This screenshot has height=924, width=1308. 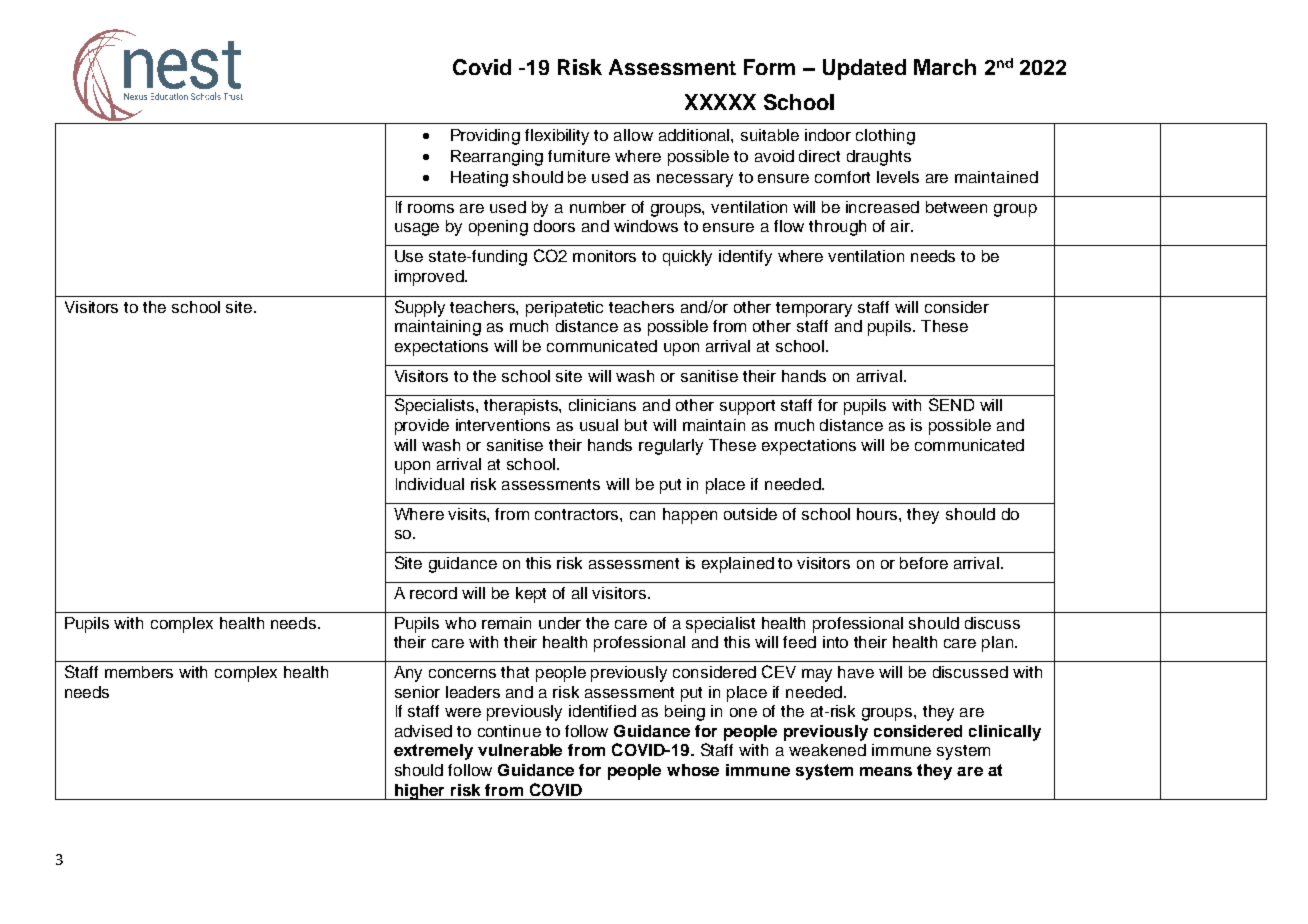 What do you see at coordinates (886, 771) in the screenshot?
I see `means` at bounding box center [886, 771].
